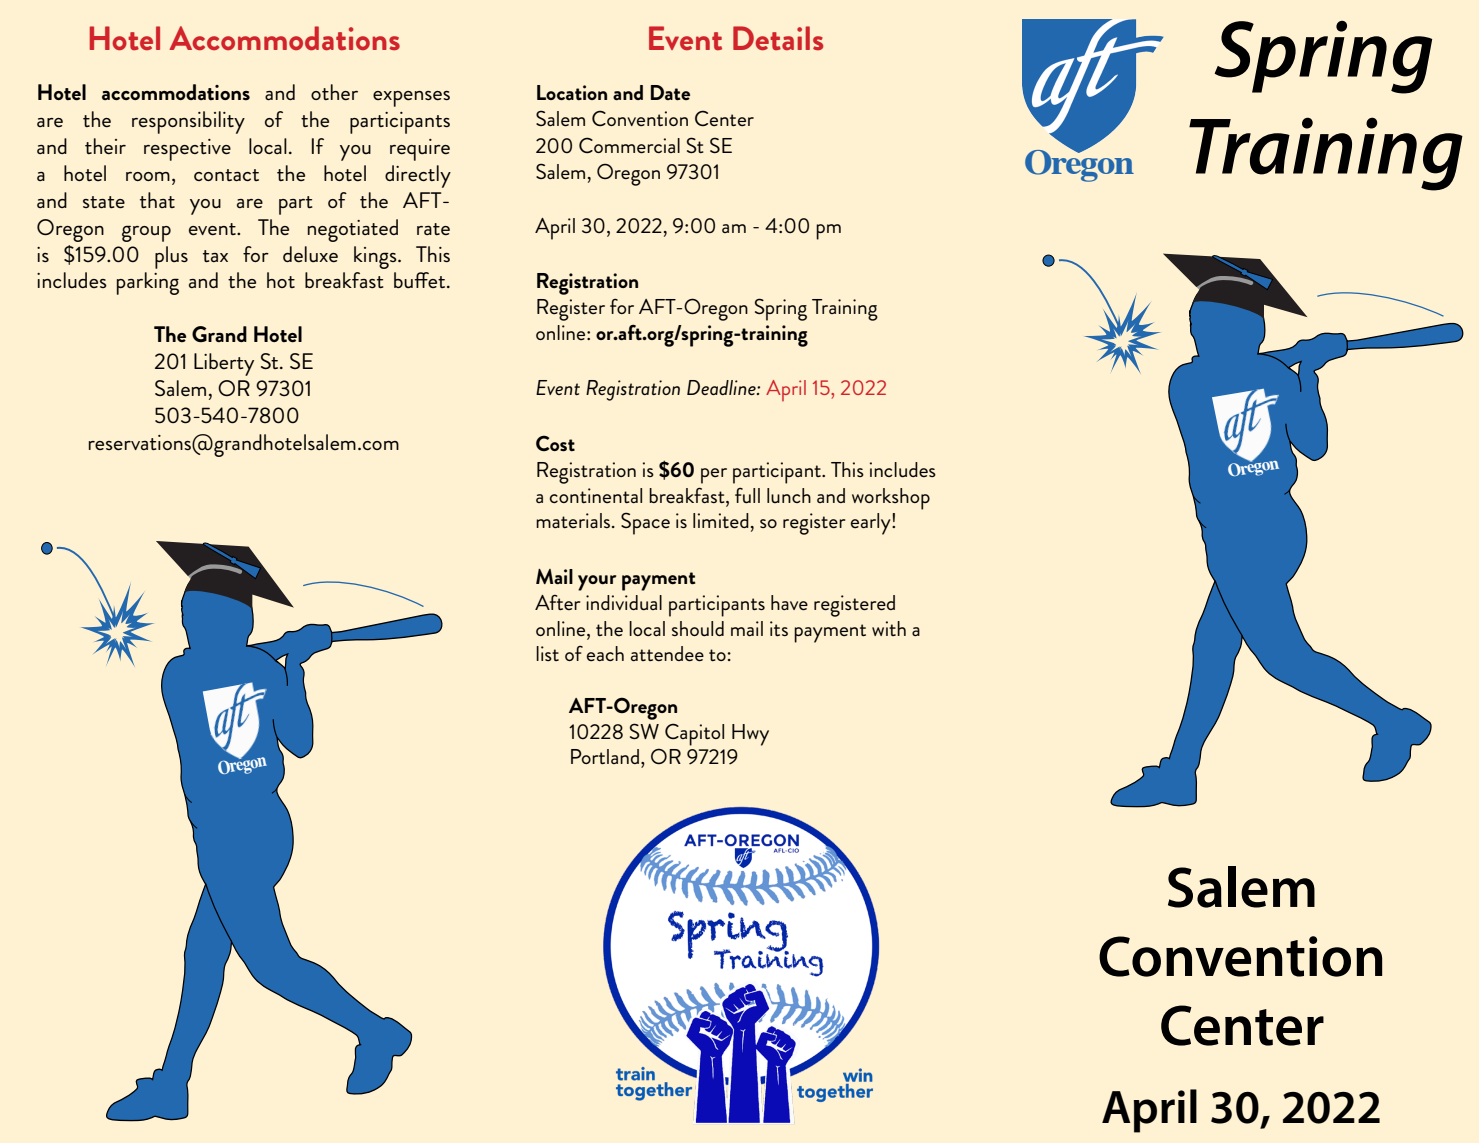 This image has height=1143, width=1479. I want to click on Portland, so click(605, 756).
